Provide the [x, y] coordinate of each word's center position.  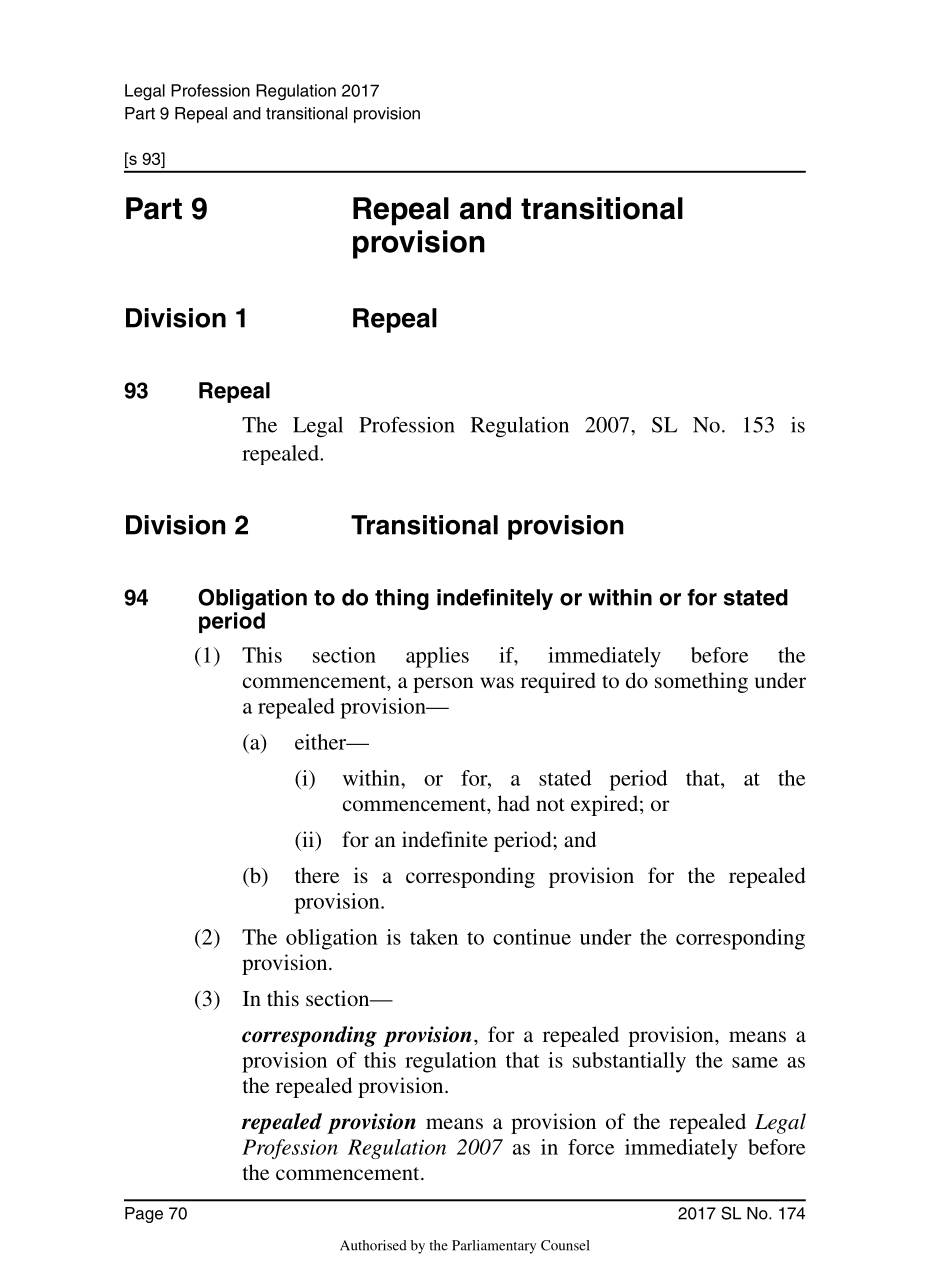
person [443, 685]
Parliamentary [494, 1247]
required [558, 682]
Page [144, 1215]
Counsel [565, 1245]
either [322, 742]
